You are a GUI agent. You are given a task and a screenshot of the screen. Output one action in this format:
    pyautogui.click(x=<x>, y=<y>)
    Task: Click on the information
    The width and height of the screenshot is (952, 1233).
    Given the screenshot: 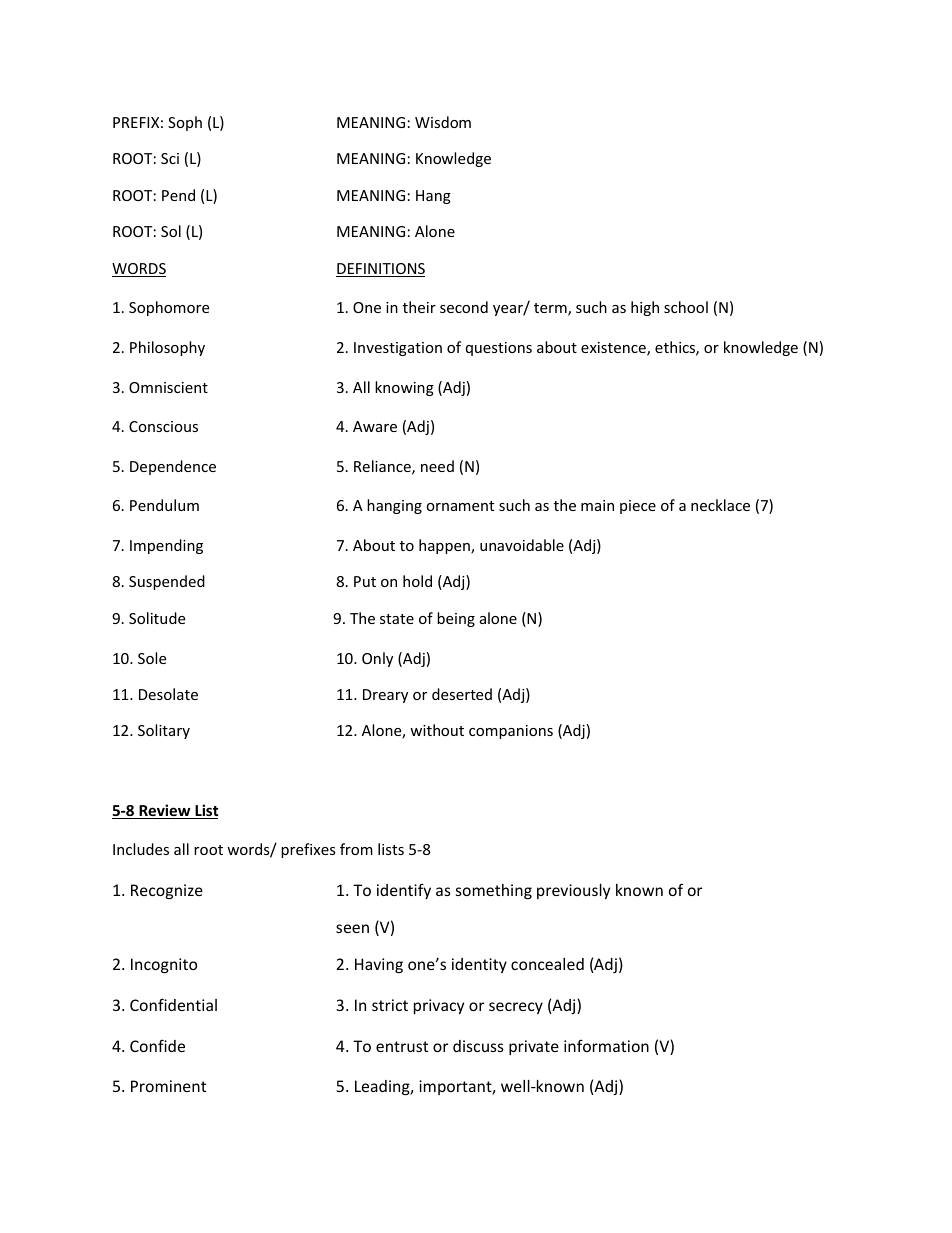 What is the action you would take?
    pyautogui.click(x=606, y=1045)
